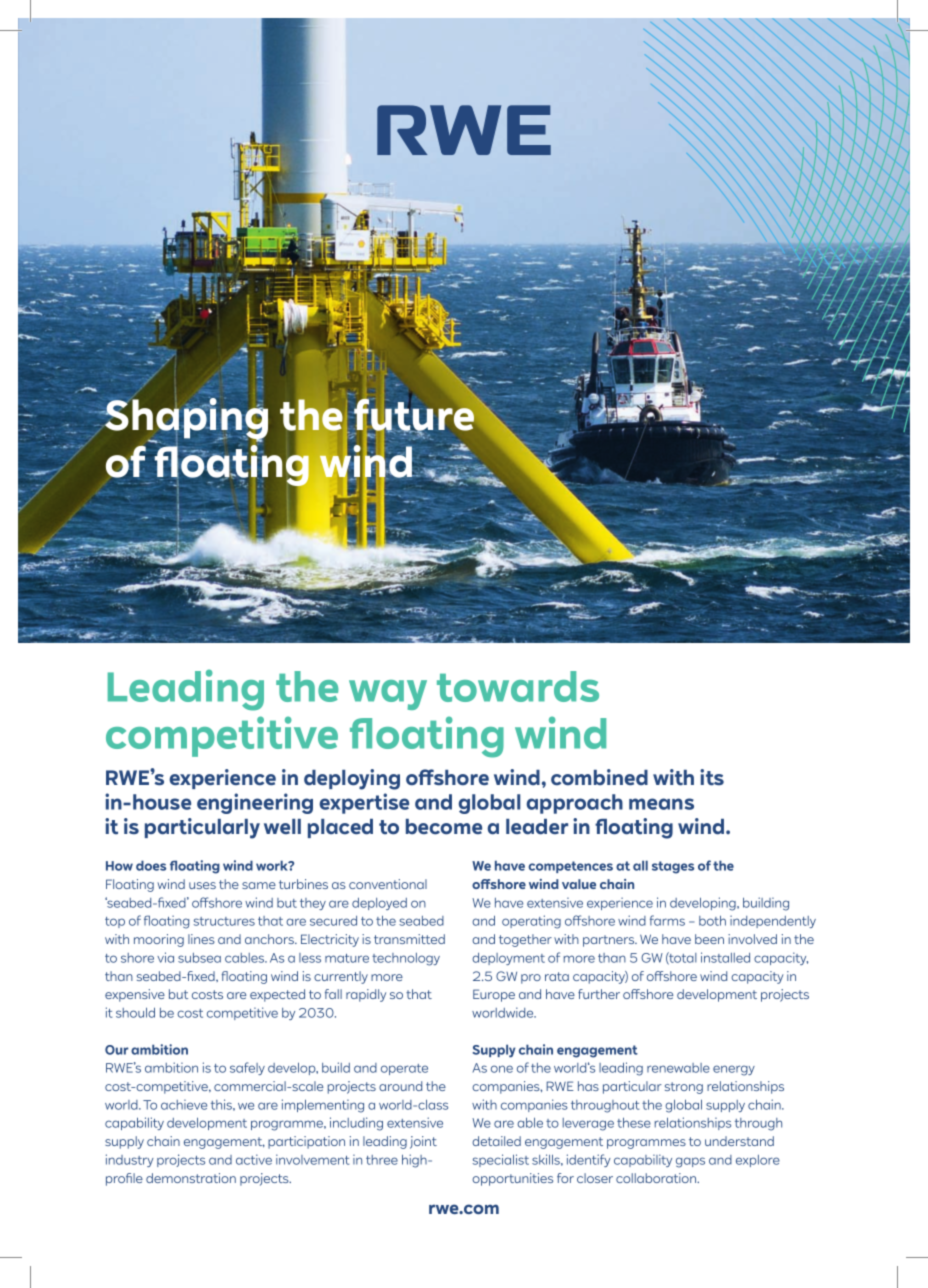 Image resolution: width=928 pixels, height=1288 pixels. What do you see at coordinates (185, 419) in the screenshot?
I see `Shaping` at bounding box center [185, 419].
